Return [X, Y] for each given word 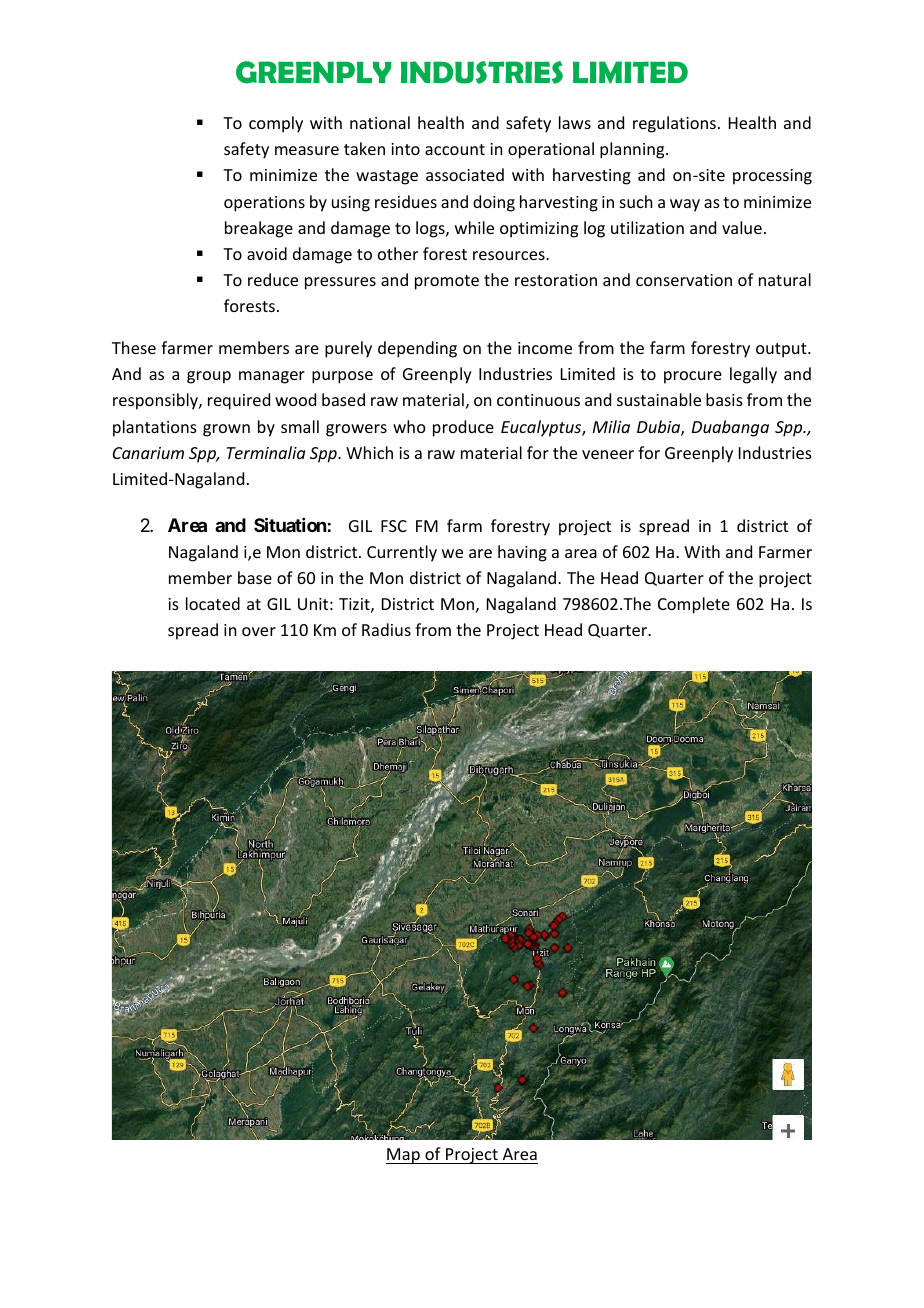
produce [463, 428]
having [522, 553]
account [455, 149]
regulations [674, 124]
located [213, 603]
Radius [386, 629]
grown [226, 430]
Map [404, 1156]
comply [276, 124]
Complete [694, 605]
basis [724, 399]
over [259, 631]
